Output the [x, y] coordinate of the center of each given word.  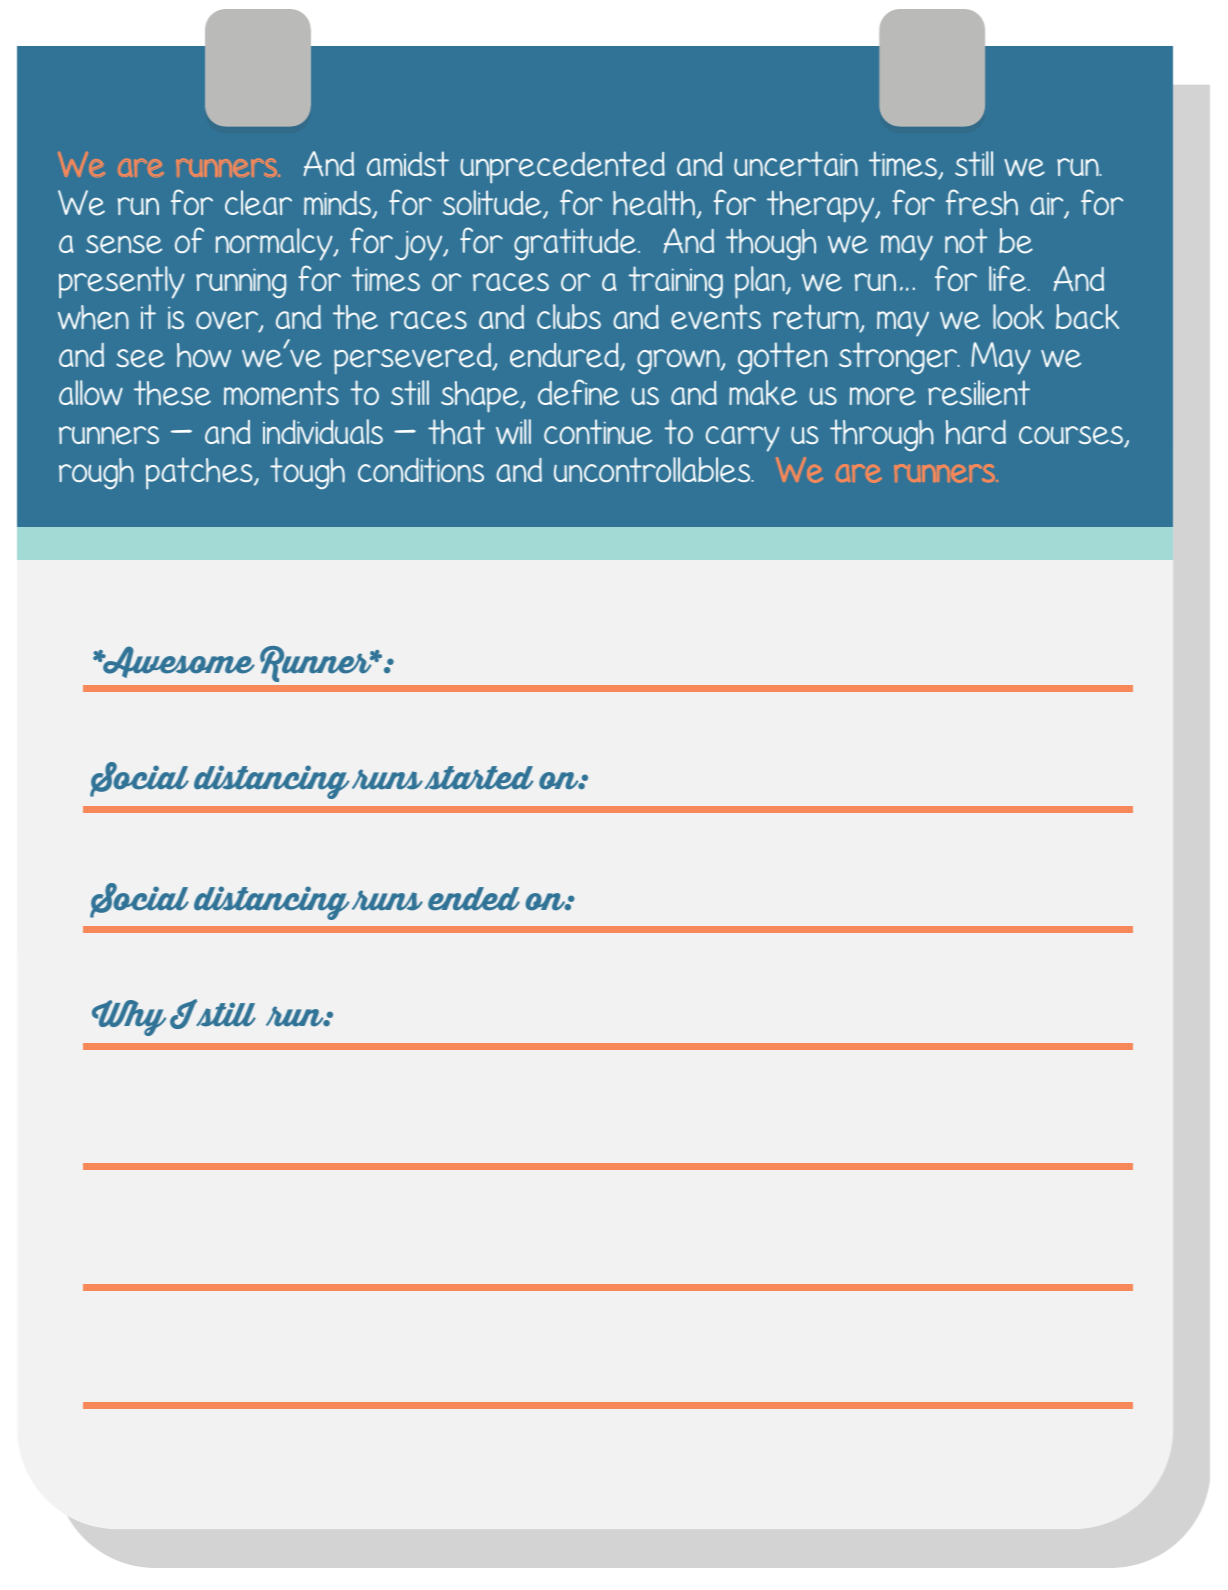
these [172, 393]
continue [598, 432]
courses [1072, 436]
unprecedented [562, 167]
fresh [982, 202]
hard [976, 432]
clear [258, 203]
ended [474, 899]
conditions [421, 469]
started [479, 778]
